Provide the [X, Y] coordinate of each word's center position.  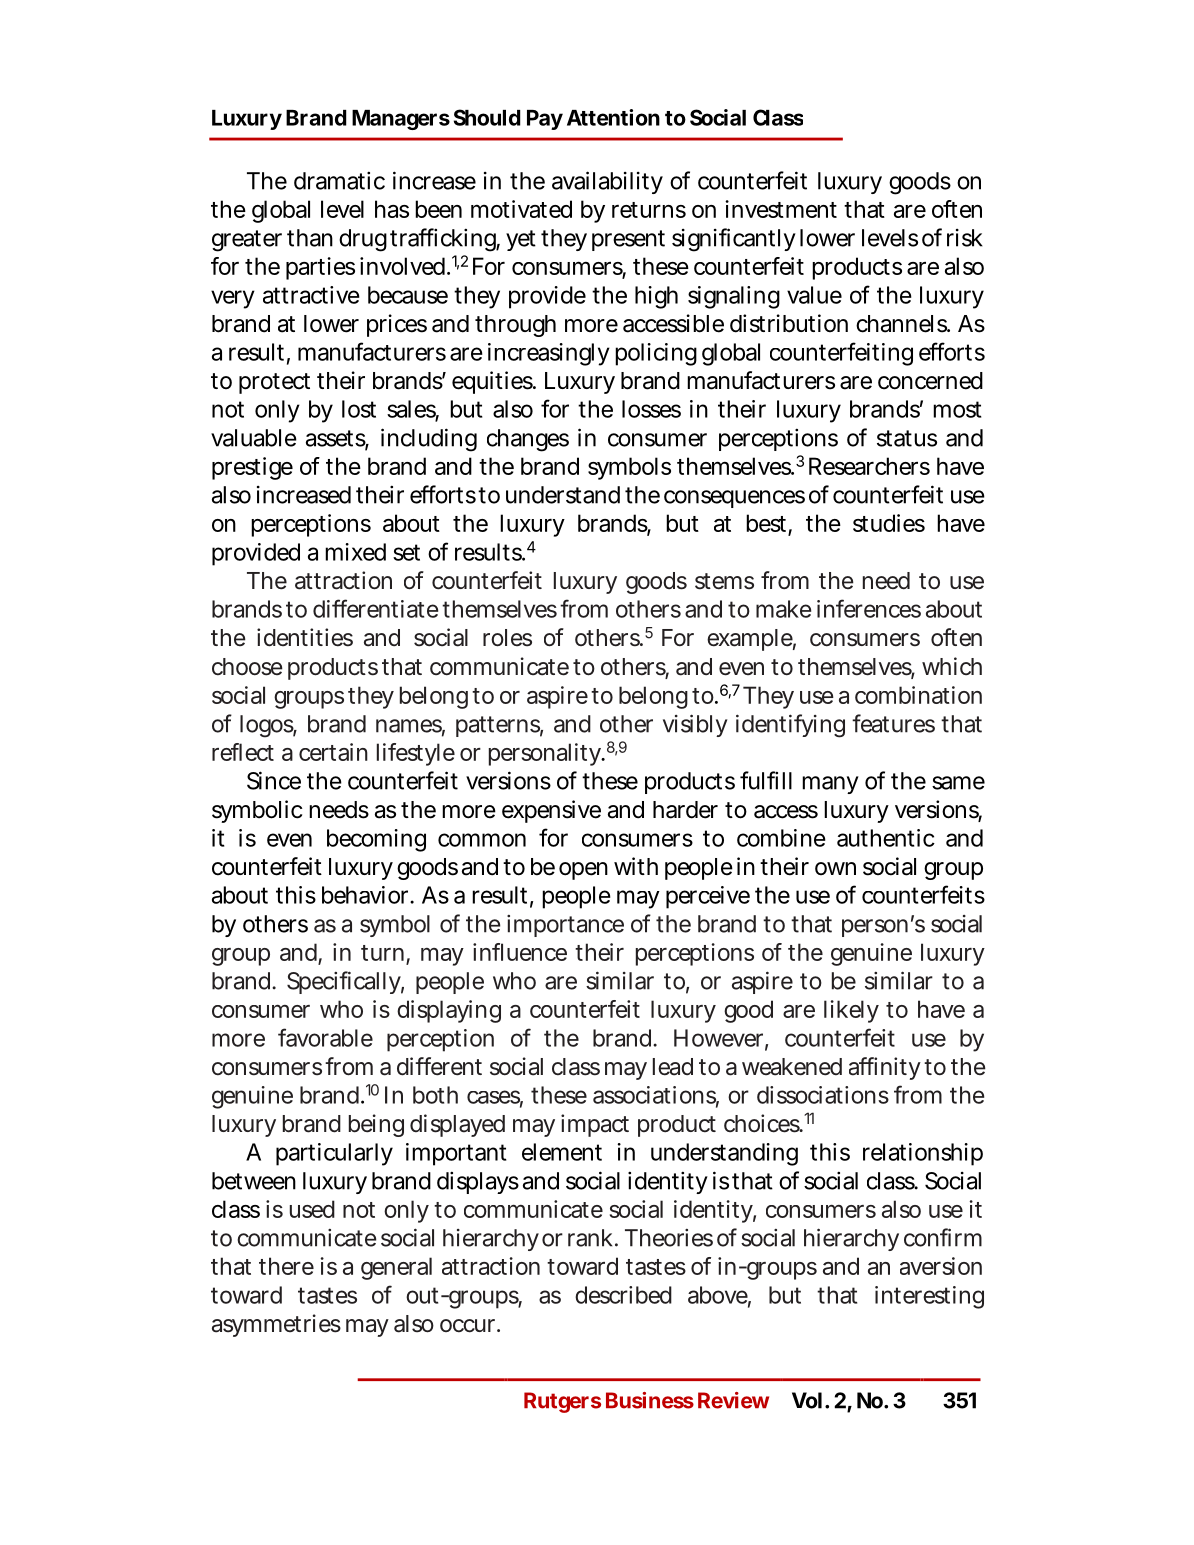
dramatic [339, 180]
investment [781, 209]
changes [528, 440]
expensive [551, 811]
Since [274, 780]
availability [607, 182]
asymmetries [276, 1325]
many [830, 785]
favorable [325, 1037]
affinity [885, 1068]
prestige [252, 468]
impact [595, 1125]
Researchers [869, 466]
